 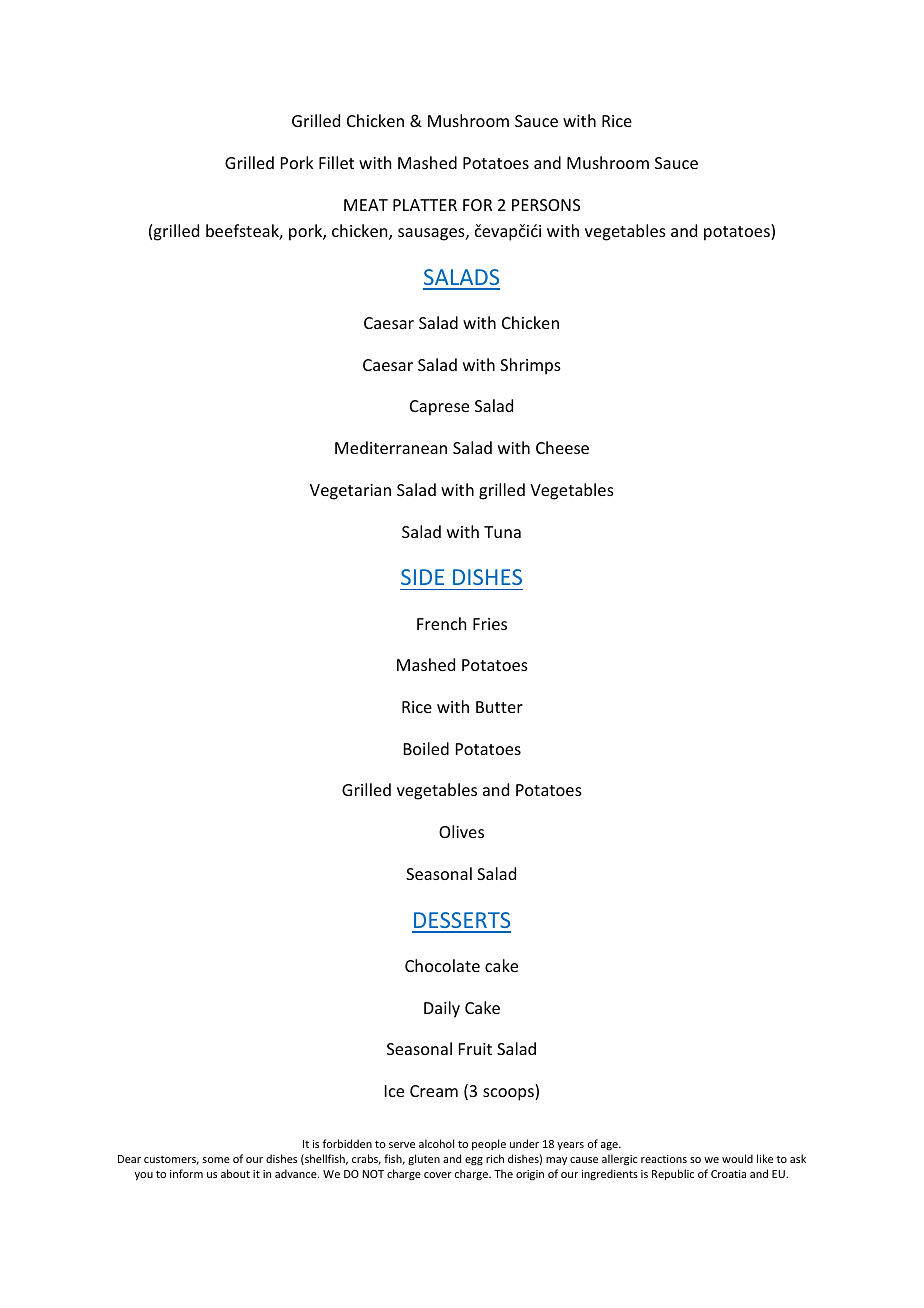 What do you see at coordinates (442, 965) in the screenshot?
I see `Chocolate` at bounding box center [442, 965].
